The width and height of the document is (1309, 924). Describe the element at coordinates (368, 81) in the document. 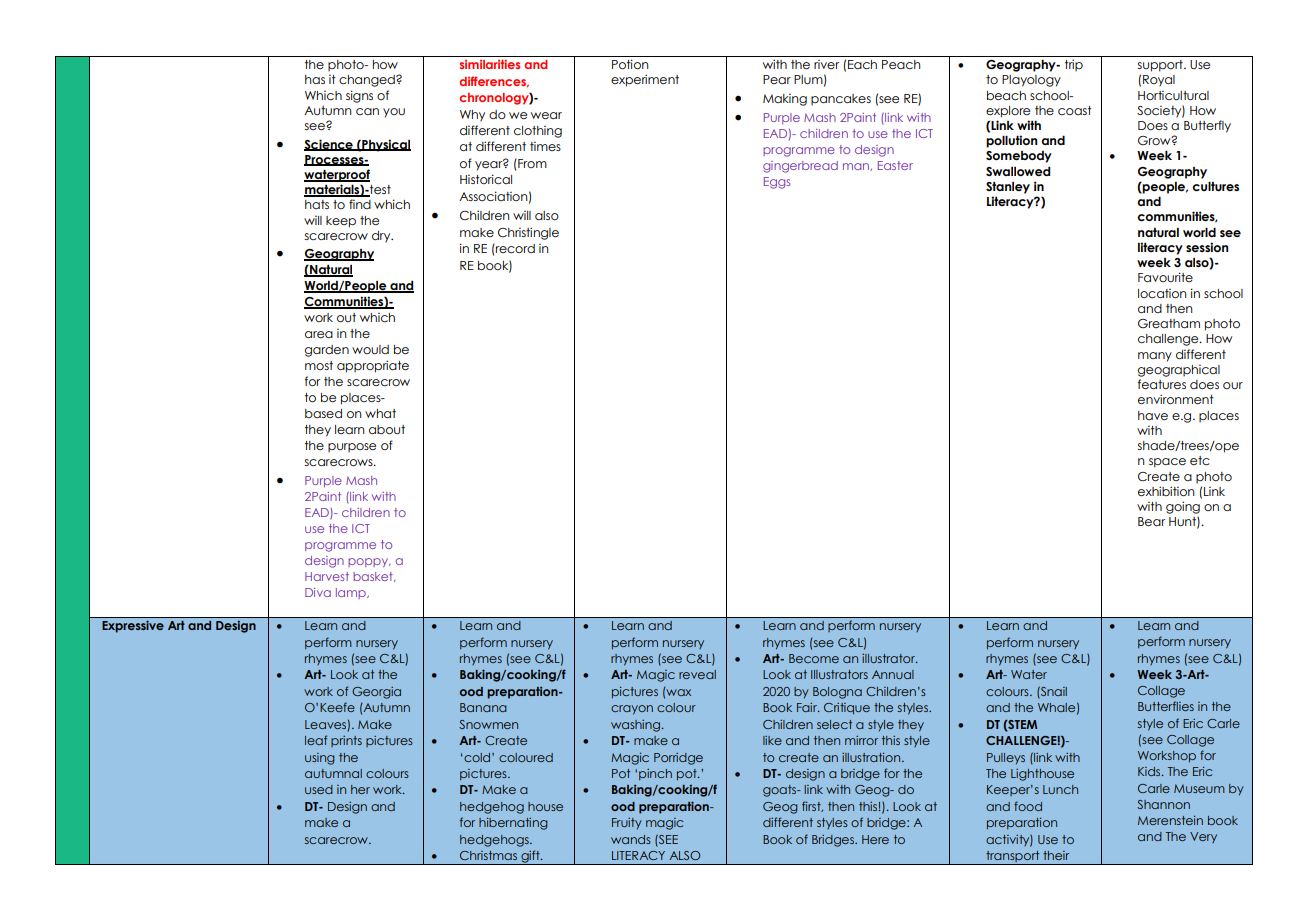

I see `changed` at that location.
